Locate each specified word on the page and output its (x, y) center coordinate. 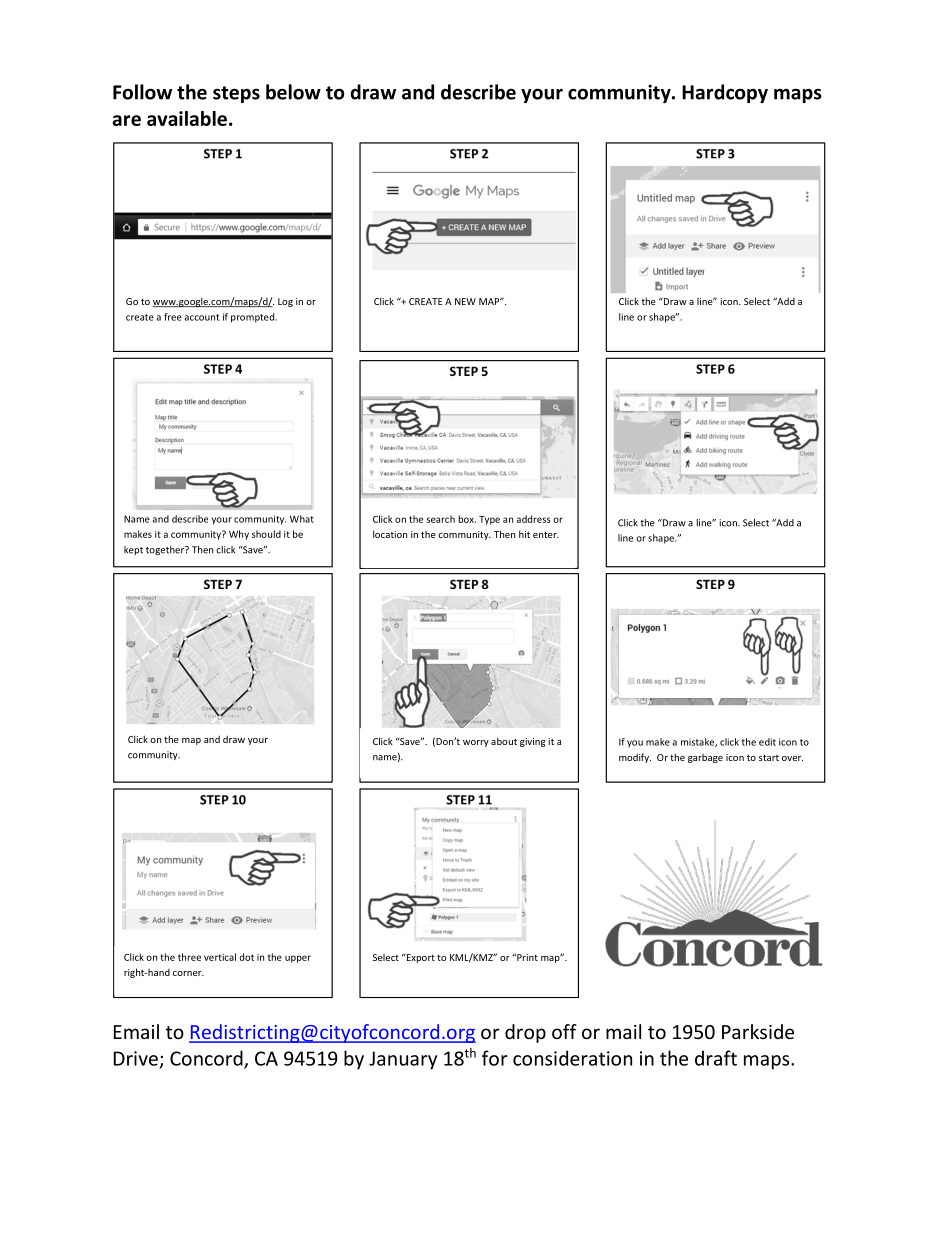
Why (239, 535)
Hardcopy (725, 93)
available (187, 118)
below (293, 92)
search (441, 519)
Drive (136, 1058)
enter (546, 534)
